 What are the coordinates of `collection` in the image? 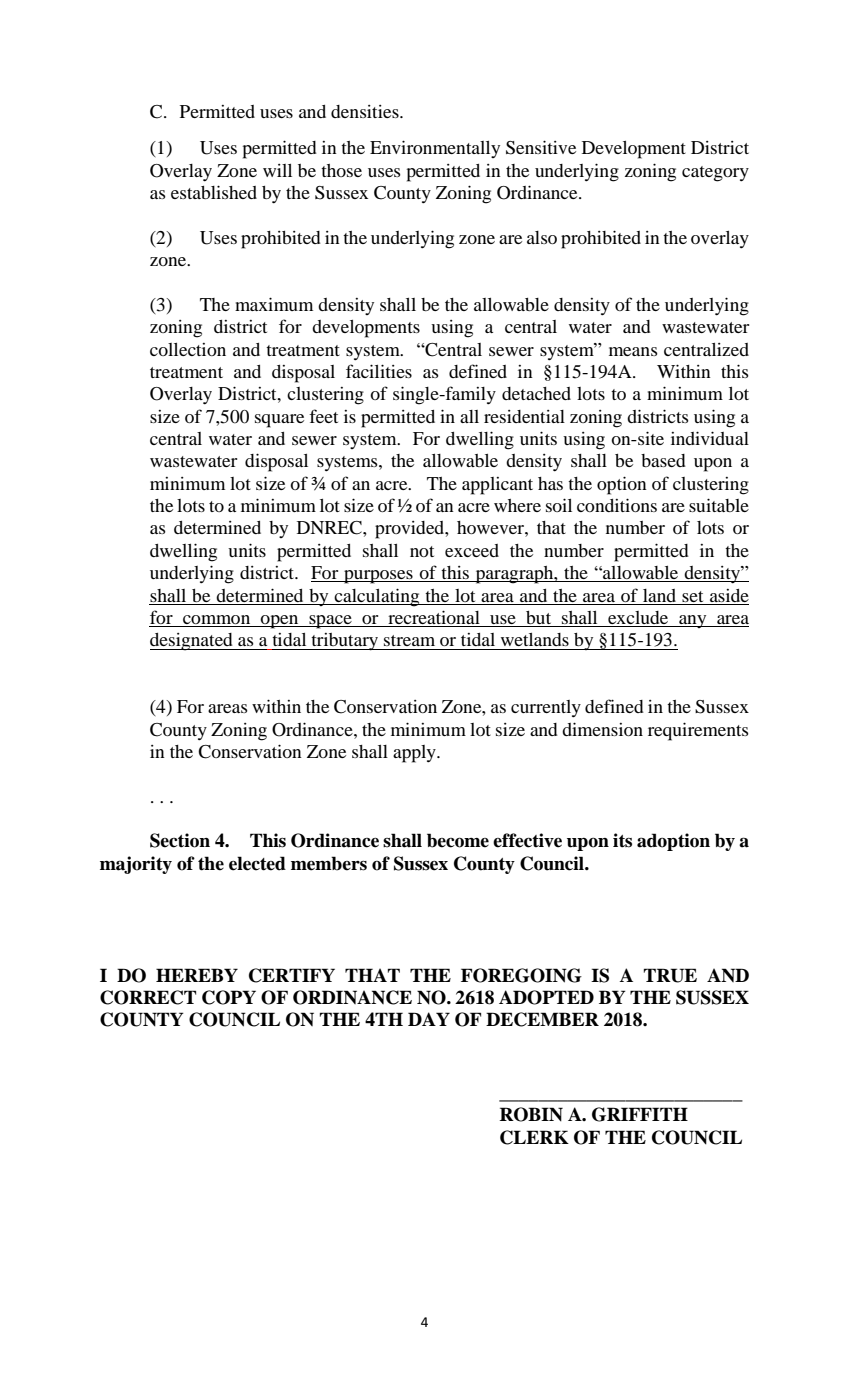 It's located at (188, 349).
